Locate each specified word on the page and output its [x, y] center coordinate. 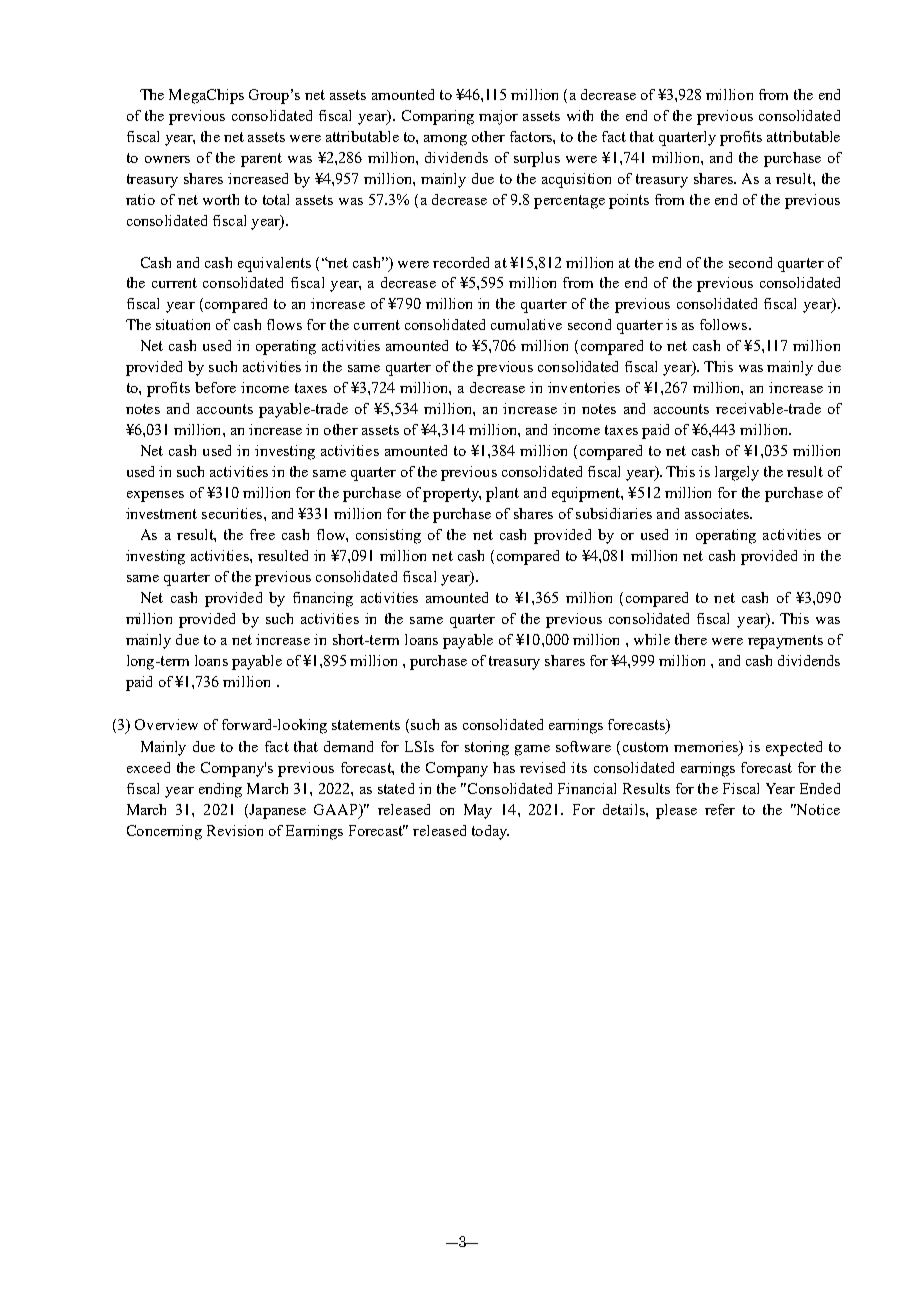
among [445, 140]
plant [502, 494]
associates [718, 513]
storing [487, 748]
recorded [461, 262]
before [215, 387]
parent [261, 160]
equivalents [274, 264]
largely [737, 473]
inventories [584, 387]
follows [723, 324]
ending [220, 790]
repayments [785, 642]
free [262, 534]
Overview [166, 724]
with [580, 115]
